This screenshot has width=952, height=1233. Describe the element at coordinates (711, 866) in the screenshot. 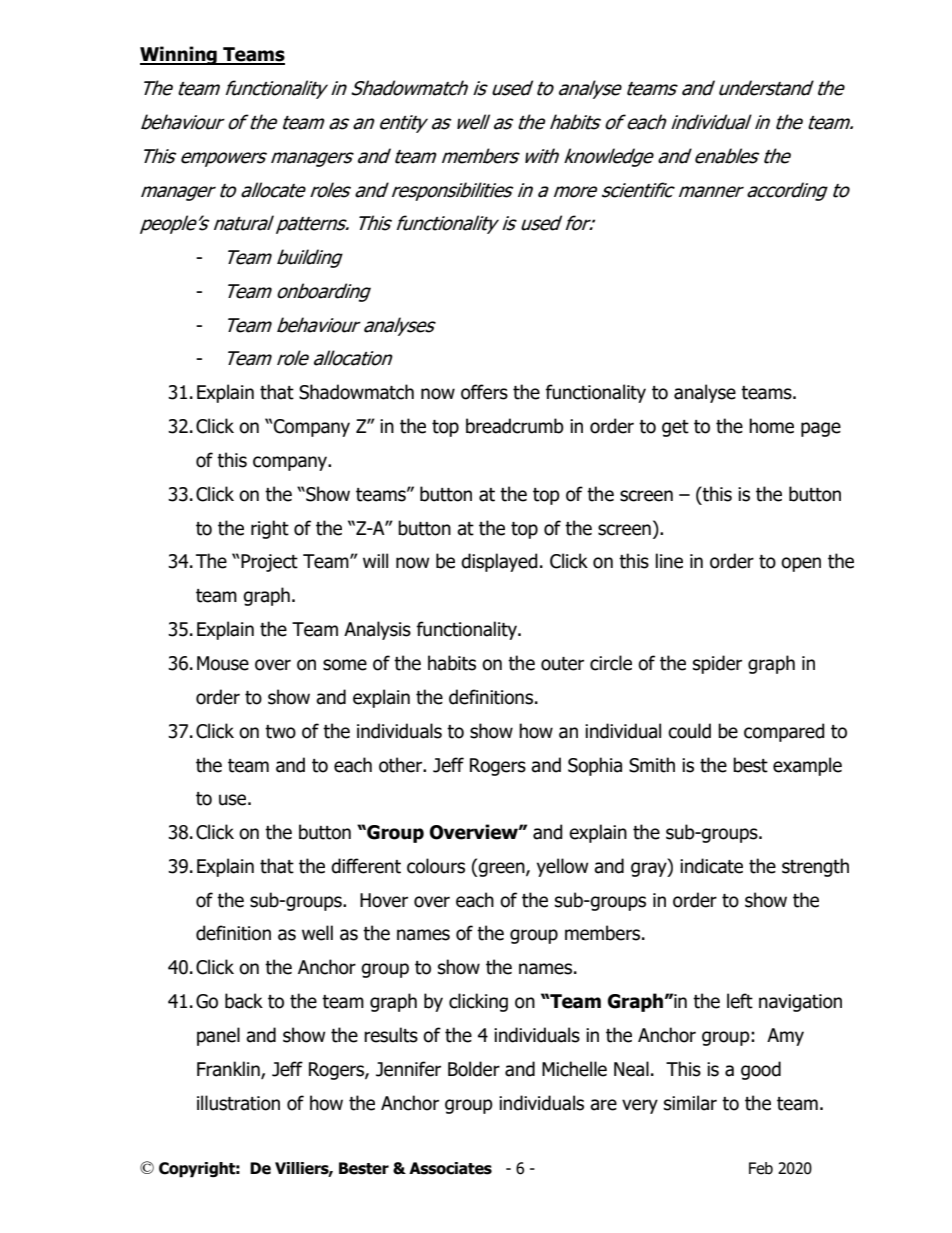

I see `indicate` at that location.
